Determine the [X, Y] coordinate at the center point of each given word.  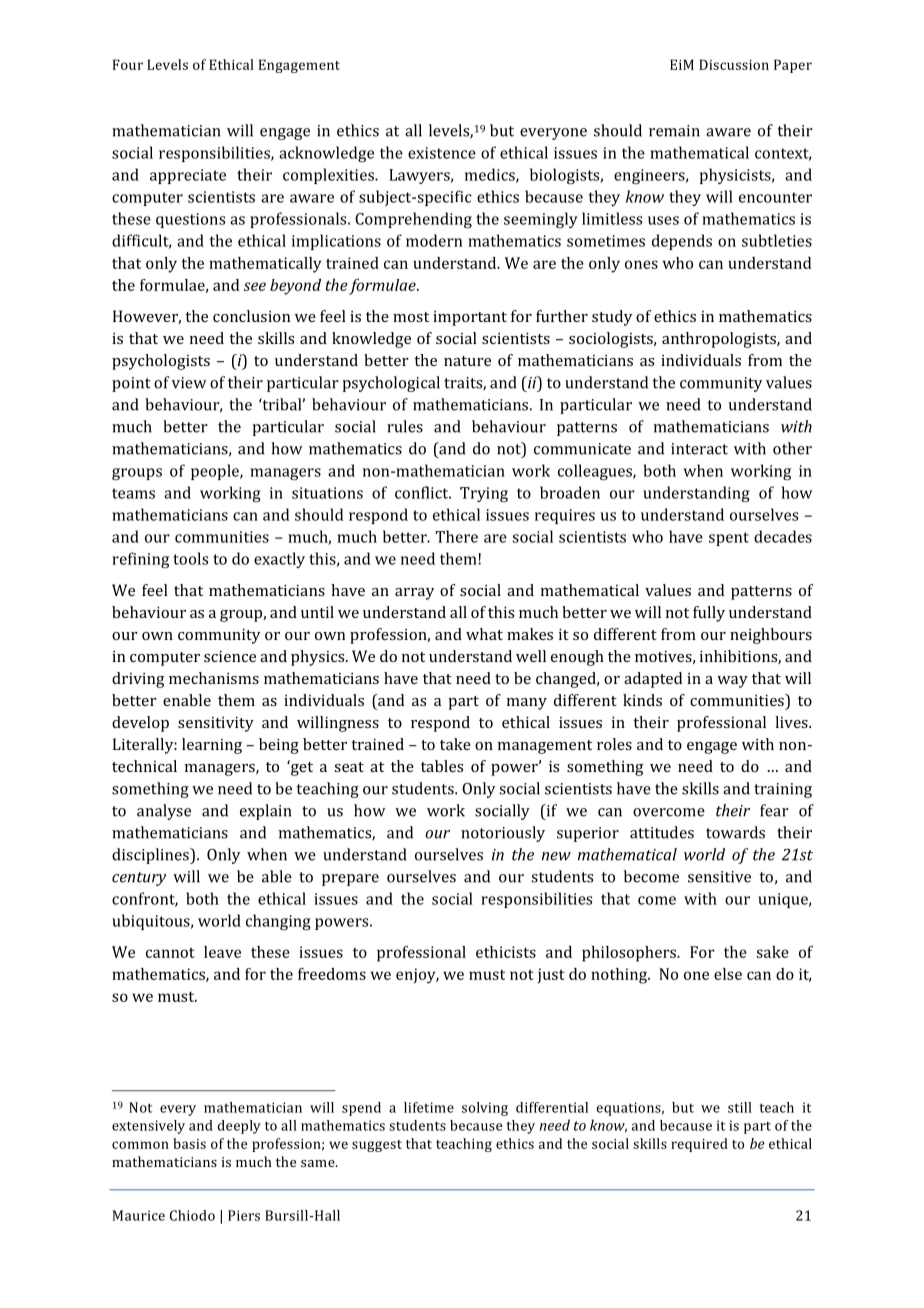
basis [189, 1143]
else [728, 974]
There [456, 536]
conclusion [251, 316]
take [455, 744]
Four [128, 64]
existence [442, 153]
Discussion [734, 64]
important [470, 318]
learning [212, 746]
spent [729, 539]
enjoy [417, 976]
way [732, 682]
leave [222, 952]
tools [190, 558]
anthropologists [720, 340]
